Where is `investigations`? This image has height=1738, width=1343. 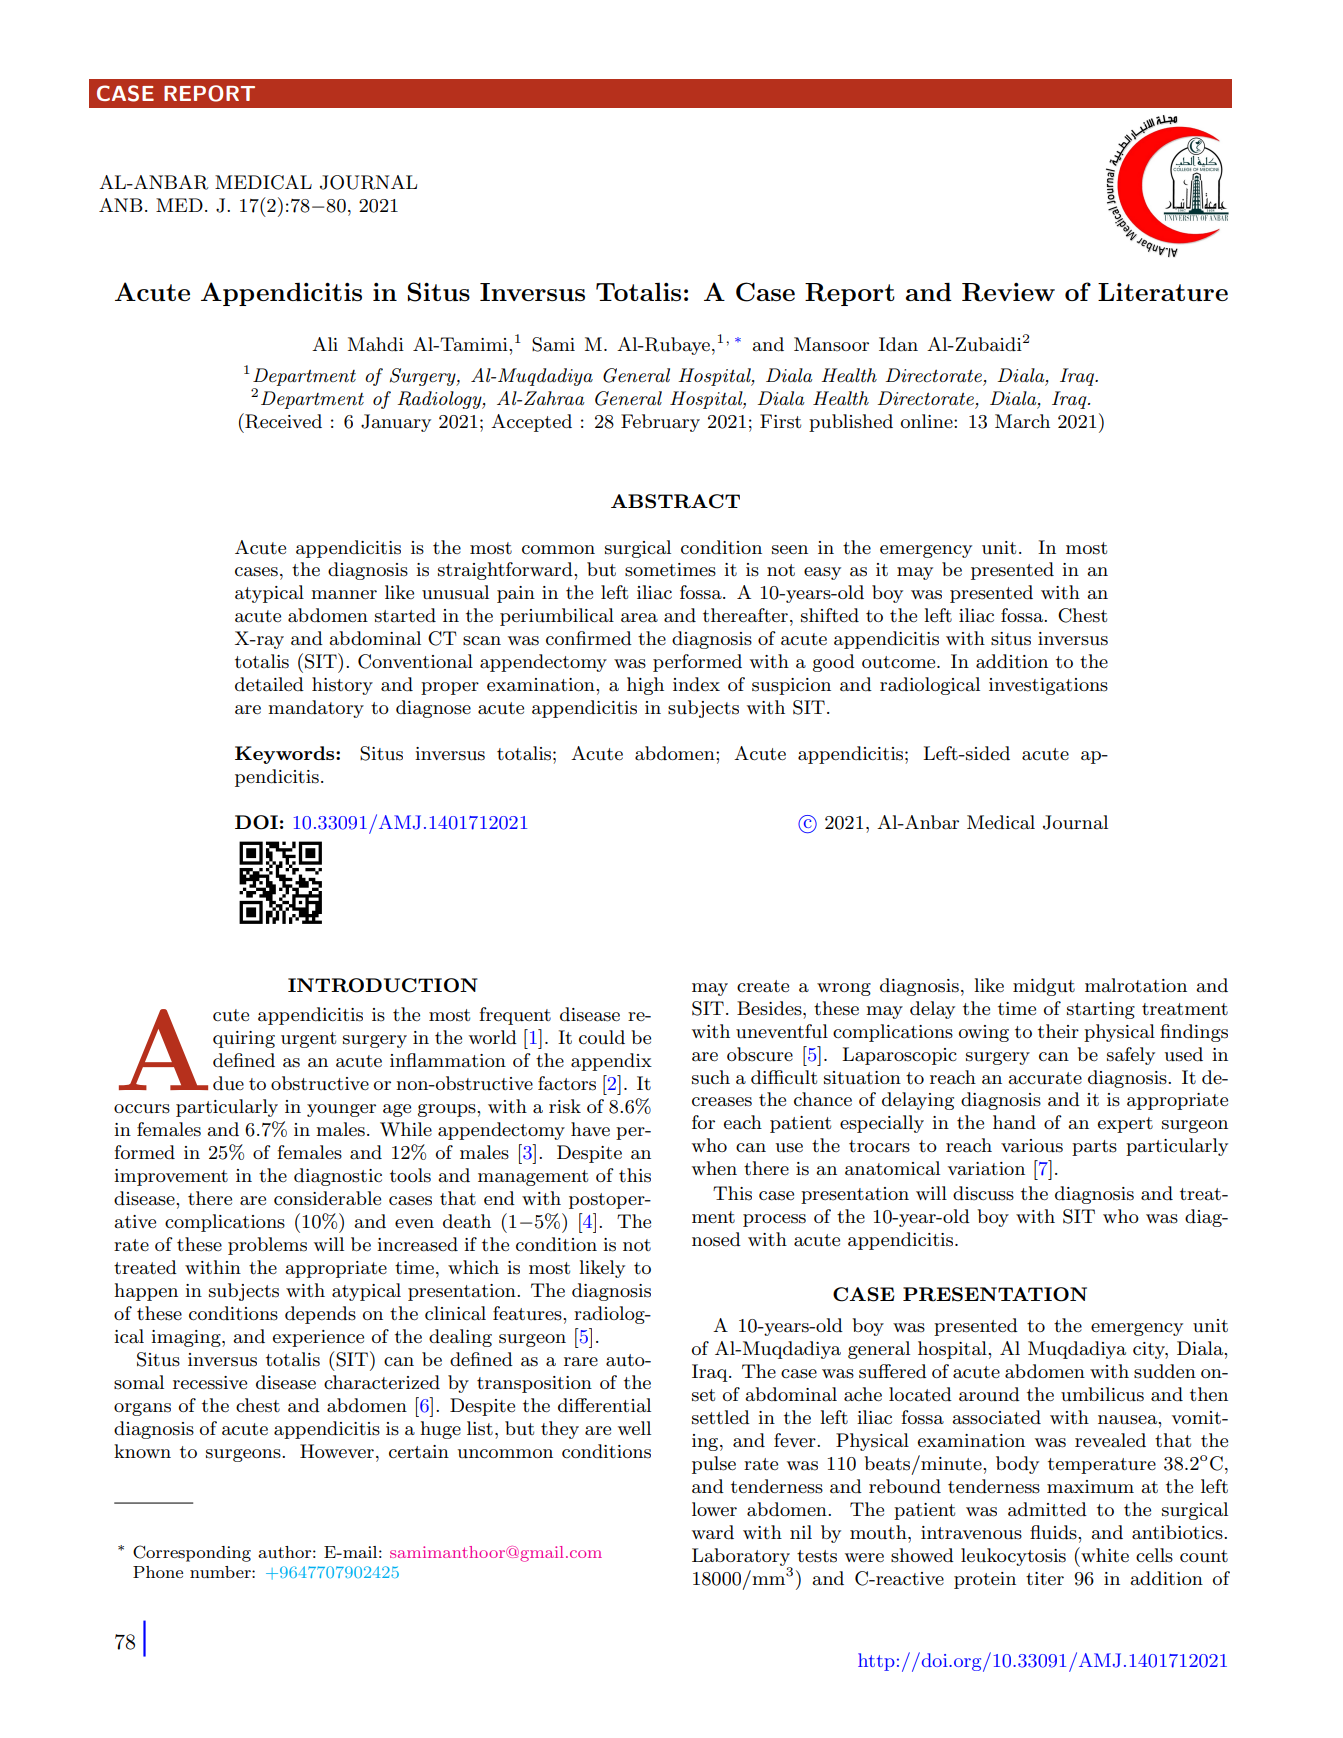
investigations is located at coordinates (1048, 686).
